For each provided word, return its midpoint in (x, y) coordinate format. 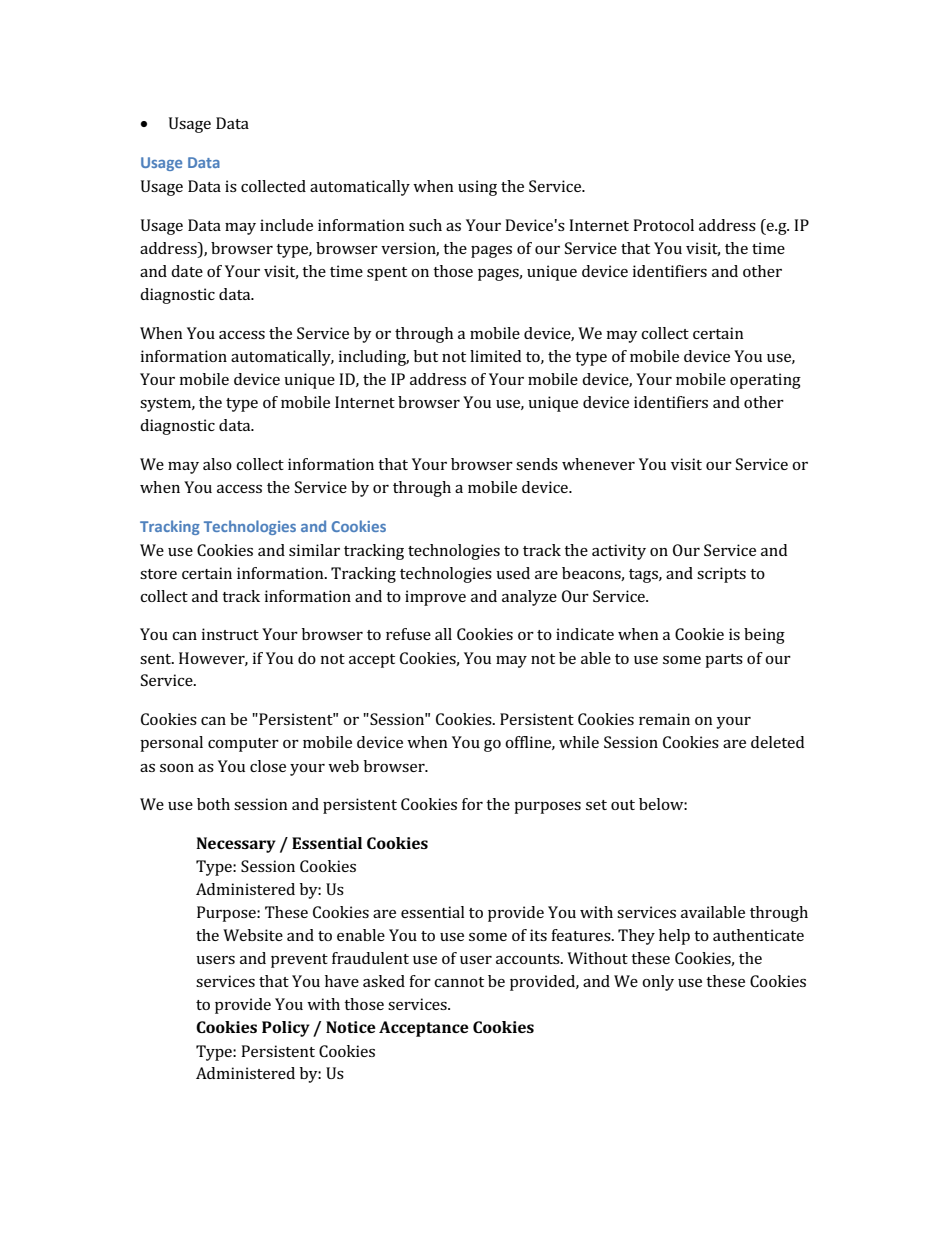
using (477, 188)
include (286, 225)
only (658, 983)
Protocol (663, 225)
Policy (286, 1029)
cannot (459, 982)
